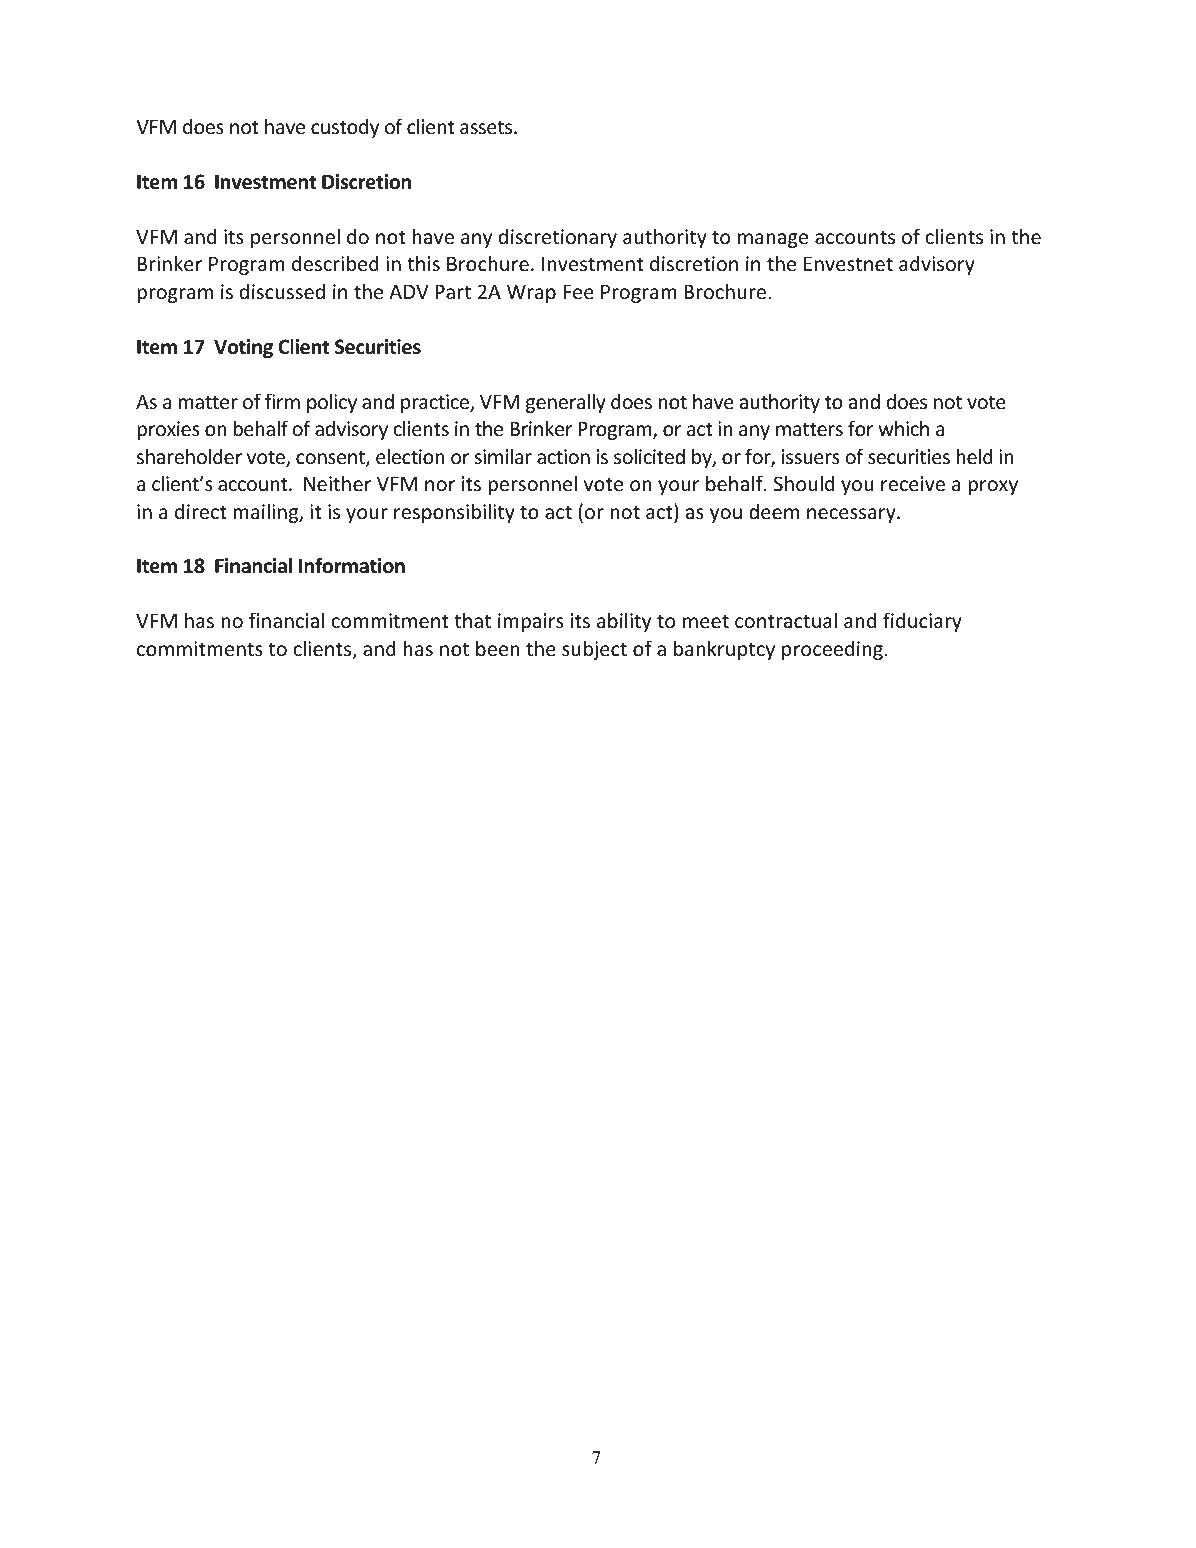 The height and width of the document is (1548, 1196). Describe the element at coordinates (922, 622) in the document. I see `fiduciary` at that location.
